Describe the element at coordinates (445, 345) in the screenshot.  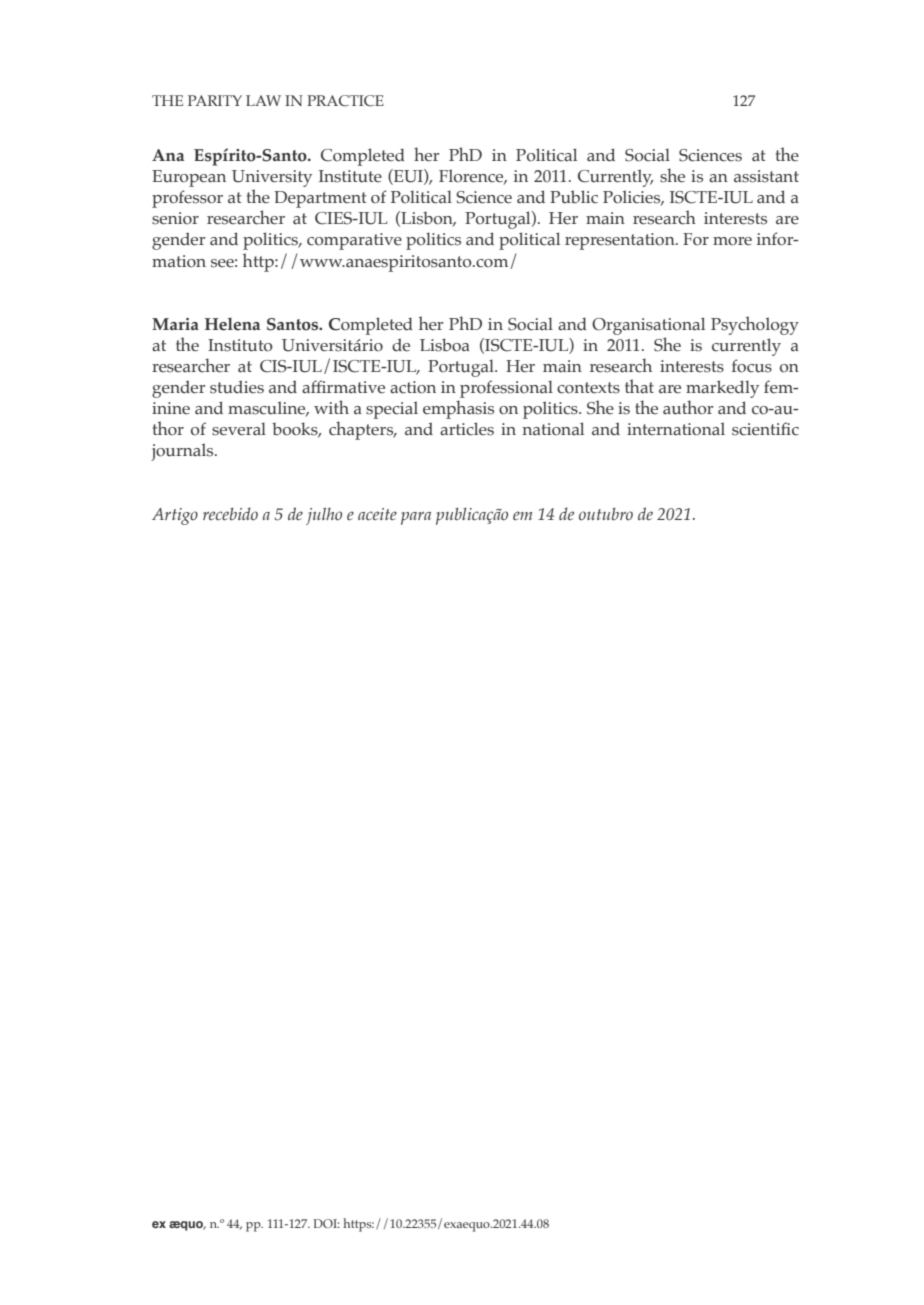
I see `Lisboa` at that location.
